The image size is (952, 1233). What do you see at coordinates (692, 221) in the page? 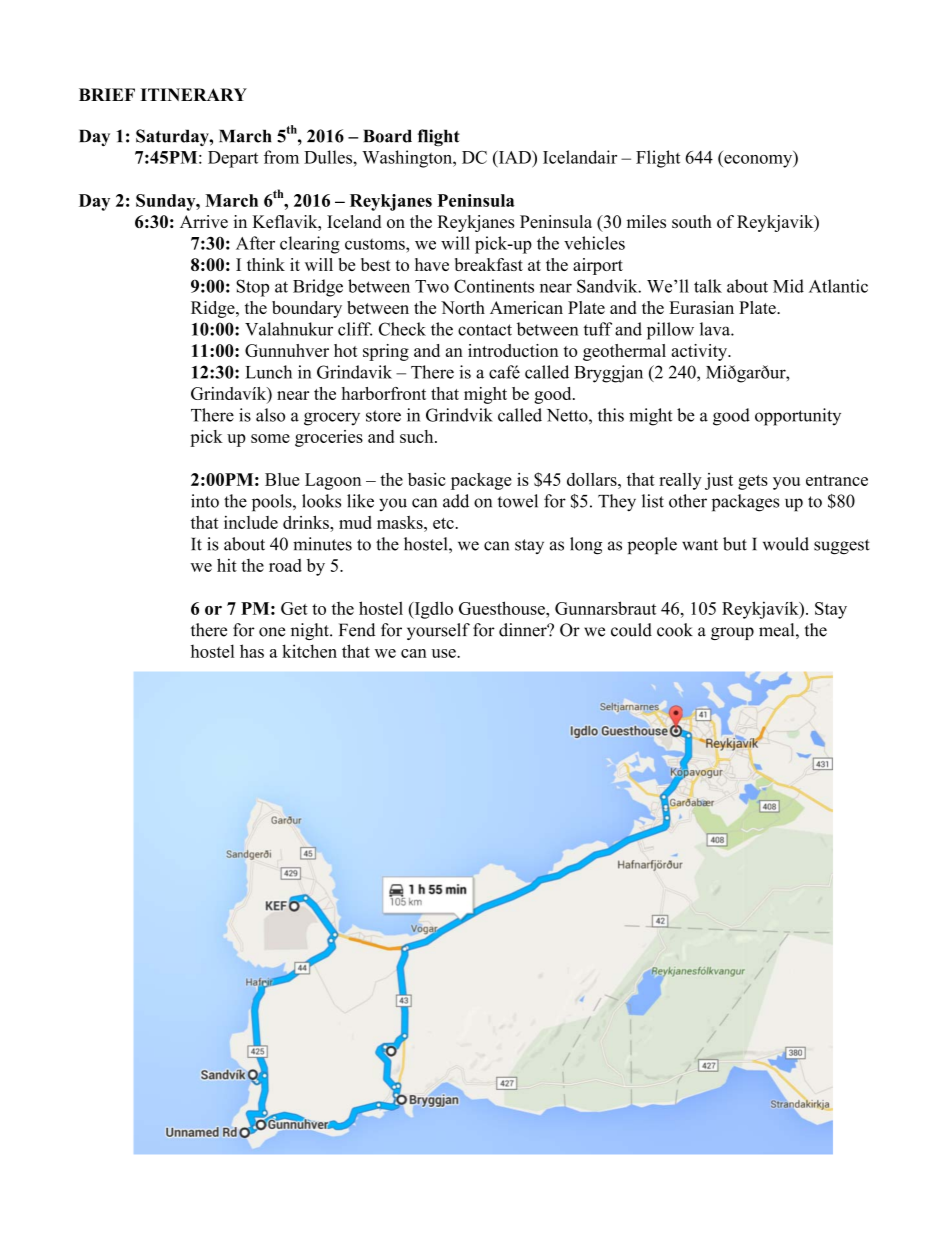
I see `south` at bounding box center [692, 221].
